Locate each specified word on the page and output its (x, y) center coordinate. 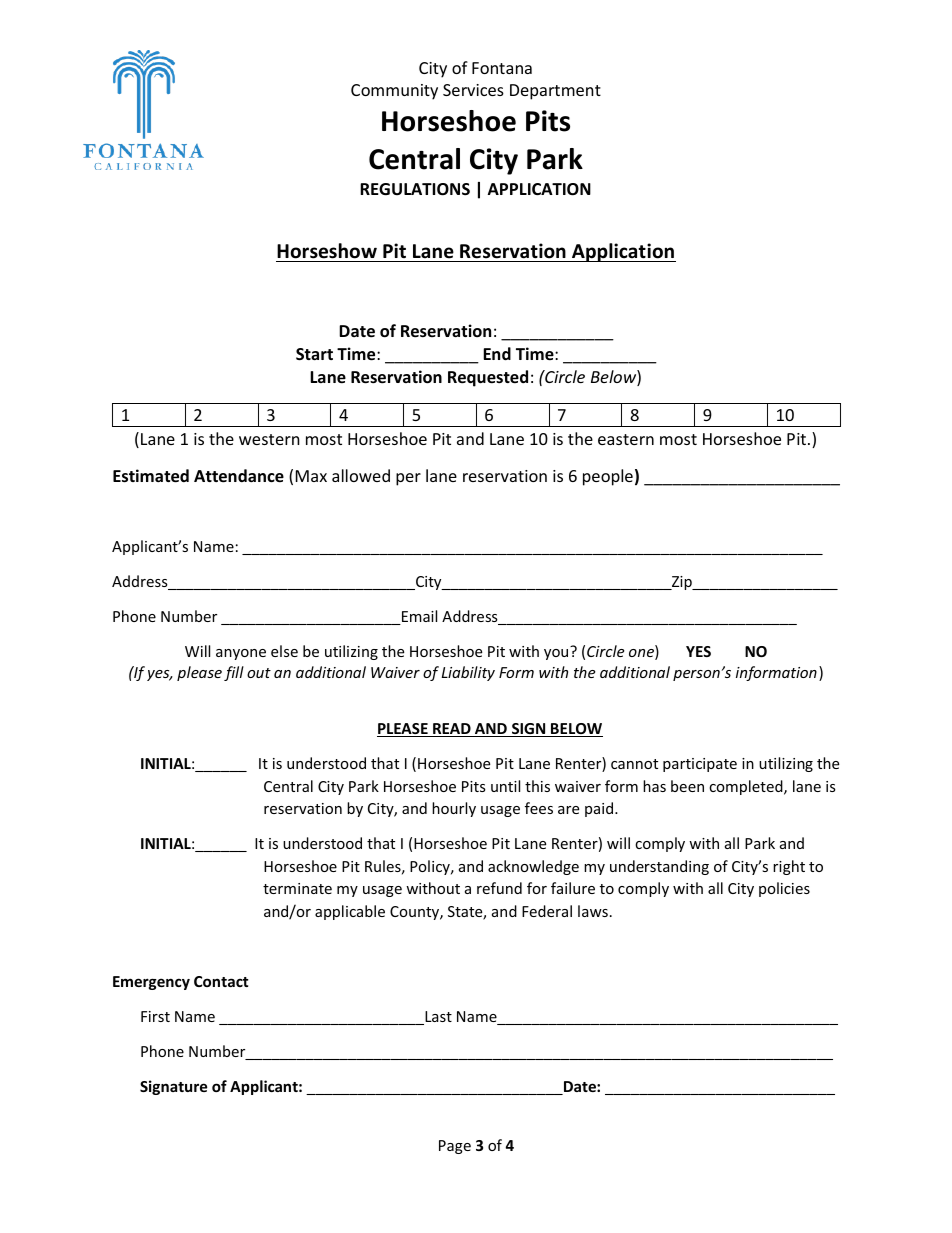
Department (555, 92)
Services (473, 90)
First (155, 1016)
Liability (468, 673)
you (556, 654)
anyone (241, 654)
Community (394, 92)
